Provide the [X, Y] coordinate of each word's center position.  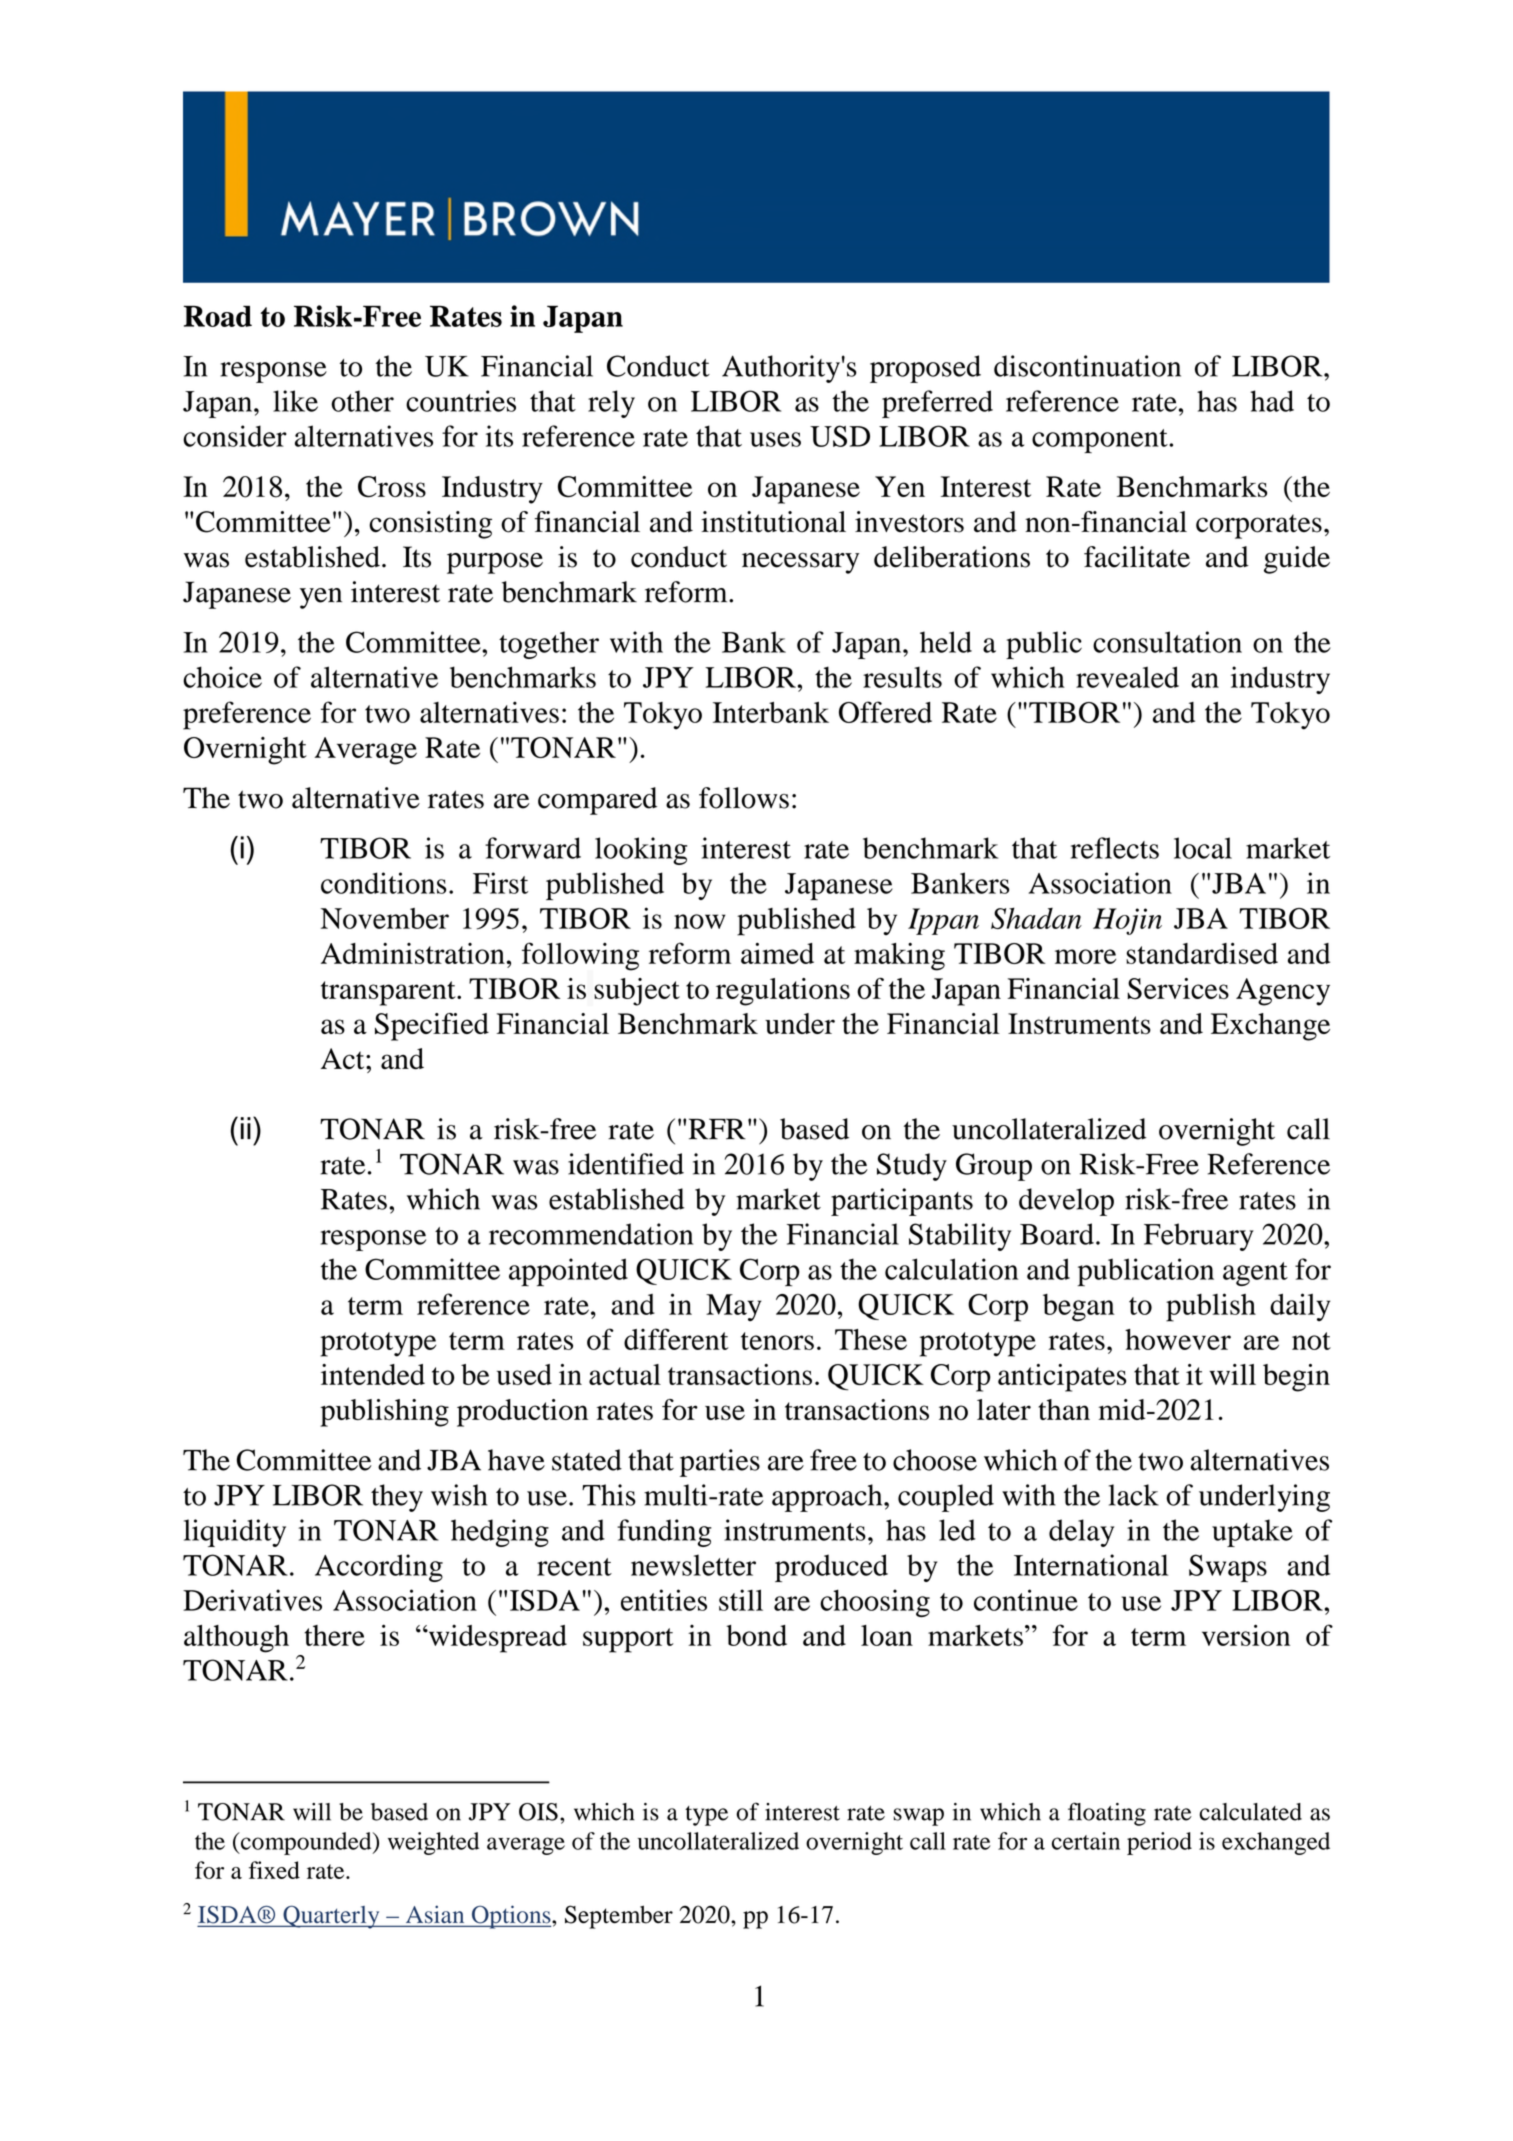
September [619, 1917]
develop [1066, 1202]
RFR [717, 1129]
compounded [306, 1843]
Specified [432, 1027]
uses [775, 439]
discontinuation [1087, 366]
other [362, 401]
